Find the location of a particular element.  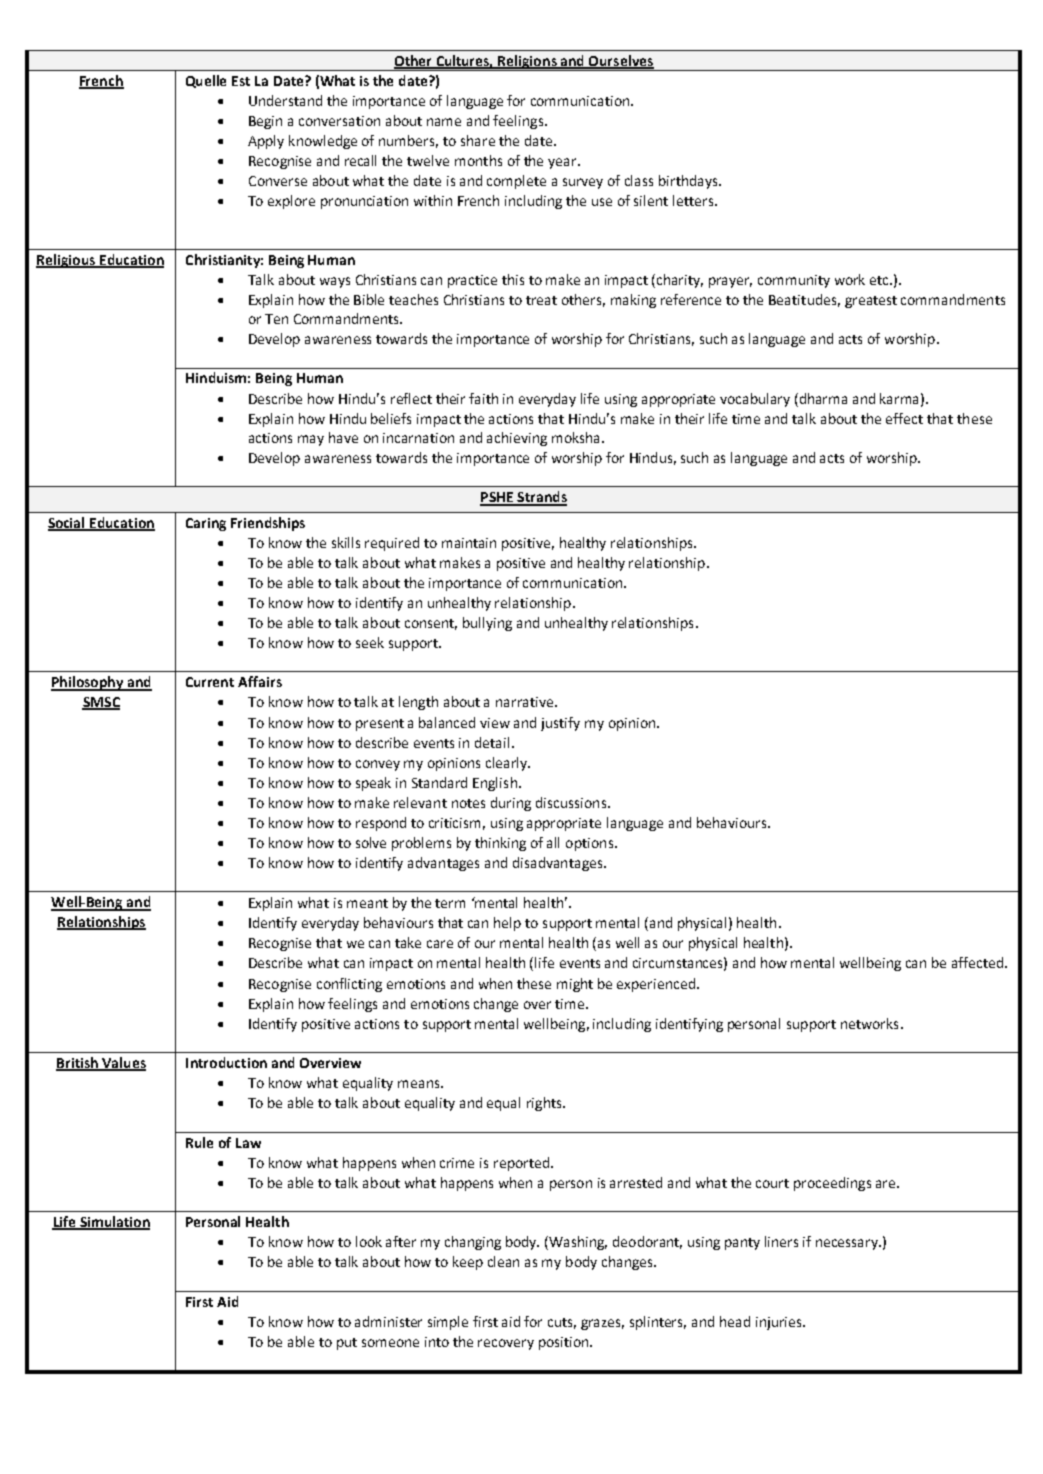

Introduction is located at coordinates (226, 1062).
